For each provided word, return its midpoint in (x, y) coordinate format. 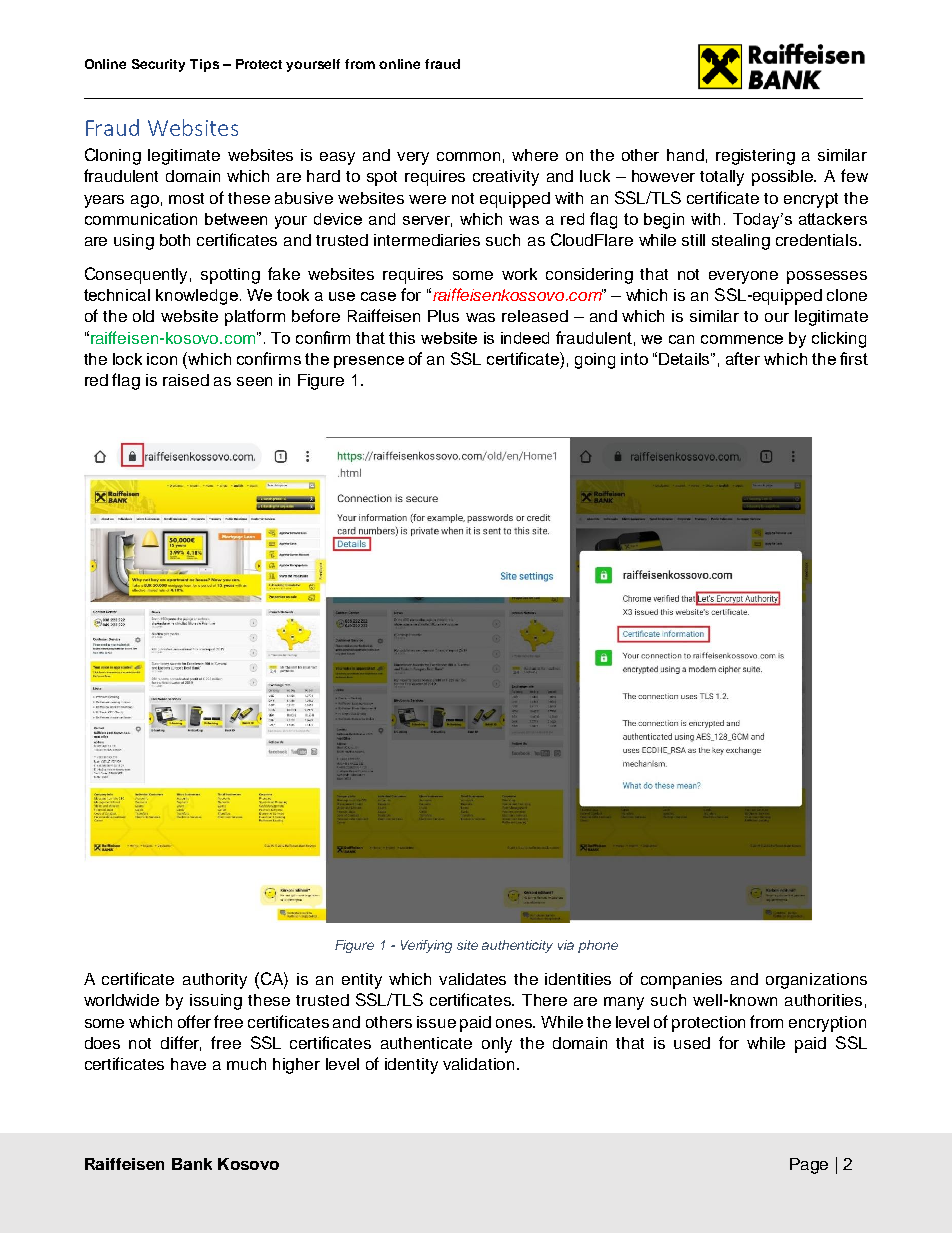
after (743, 358)
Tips (204, 65)
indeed (525, 338)
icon (162, 359)
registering (755, 157)
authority (215, 981)
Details (685, 359)
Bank (192, 1164)
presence (369, 362)
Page (809, 1166)
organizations (816, 981)
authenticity (517, 946)
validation (478, 1064)
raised (186, 380)
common (468, 156)
